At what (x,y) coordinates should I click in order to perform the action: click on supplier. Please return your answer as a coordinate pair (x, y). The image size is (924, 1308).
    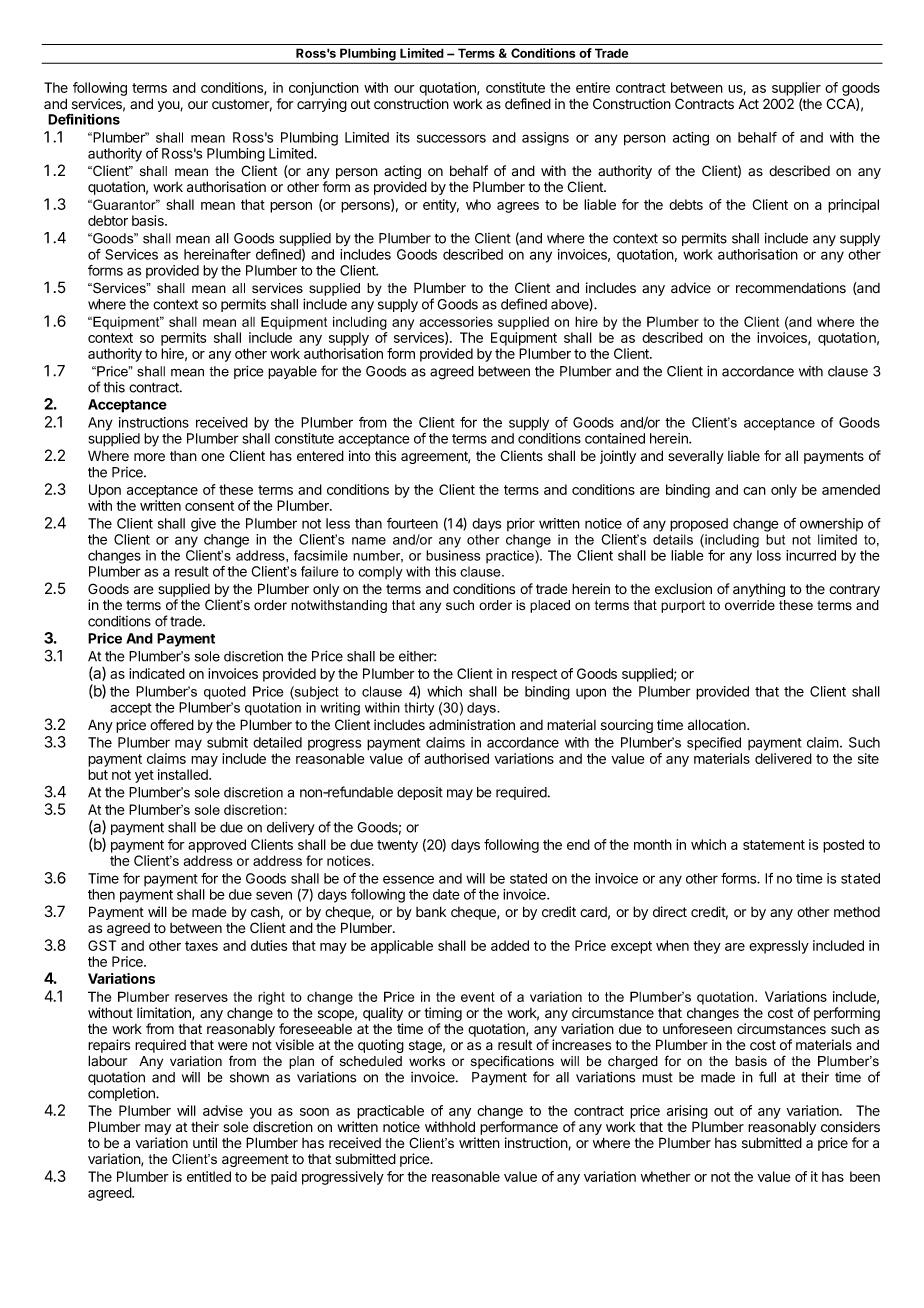
    Looking at the image, I should click on (796, 89).
